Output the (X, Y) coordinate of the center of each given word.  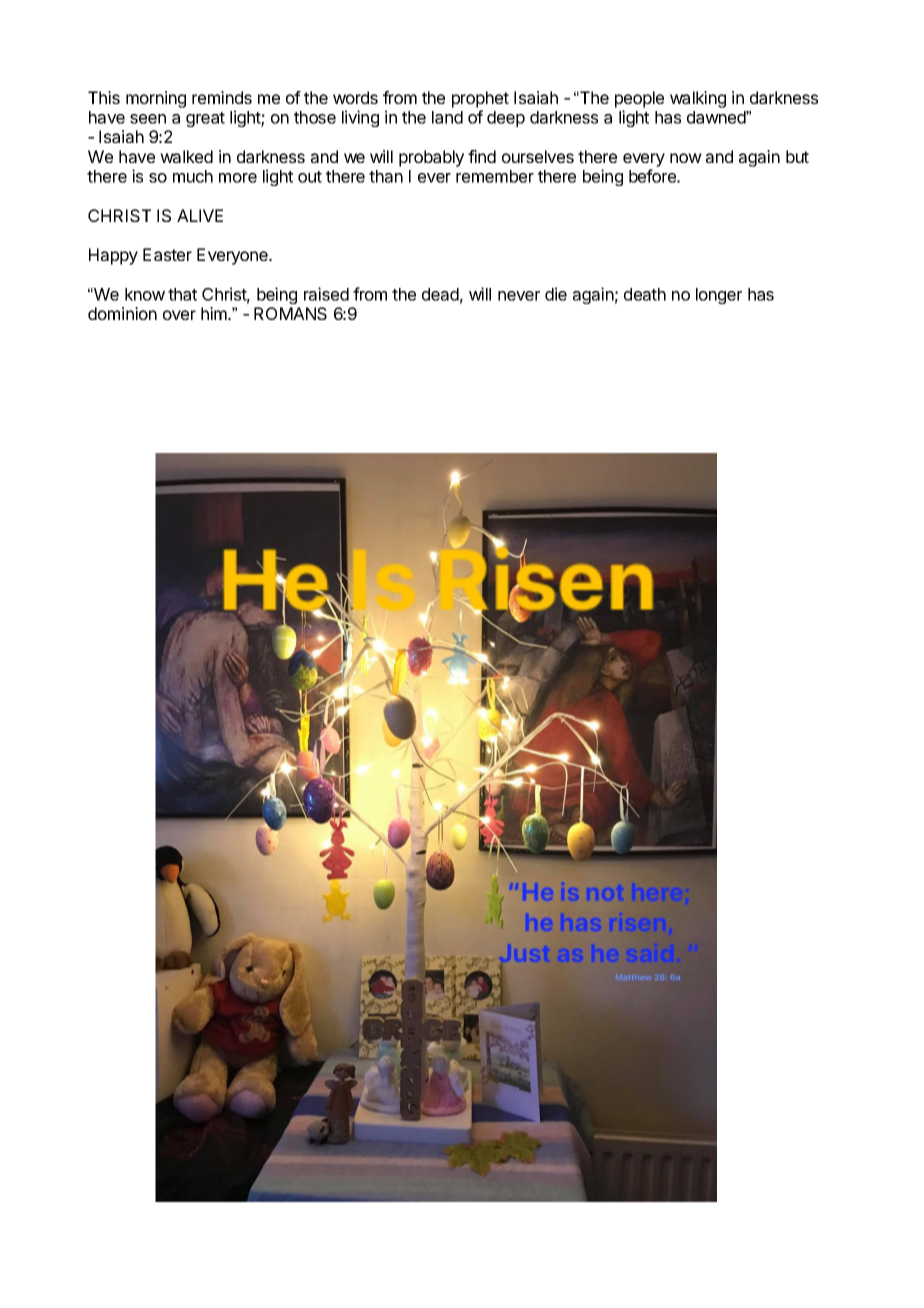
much (193, 176)
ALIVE (200, 215)
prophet (480, 99)
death (645, 294)
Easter (167, 254)
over (179, 315)
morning (156, 99)
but (797, 156)
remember (495, 176)
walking (698, 99)
